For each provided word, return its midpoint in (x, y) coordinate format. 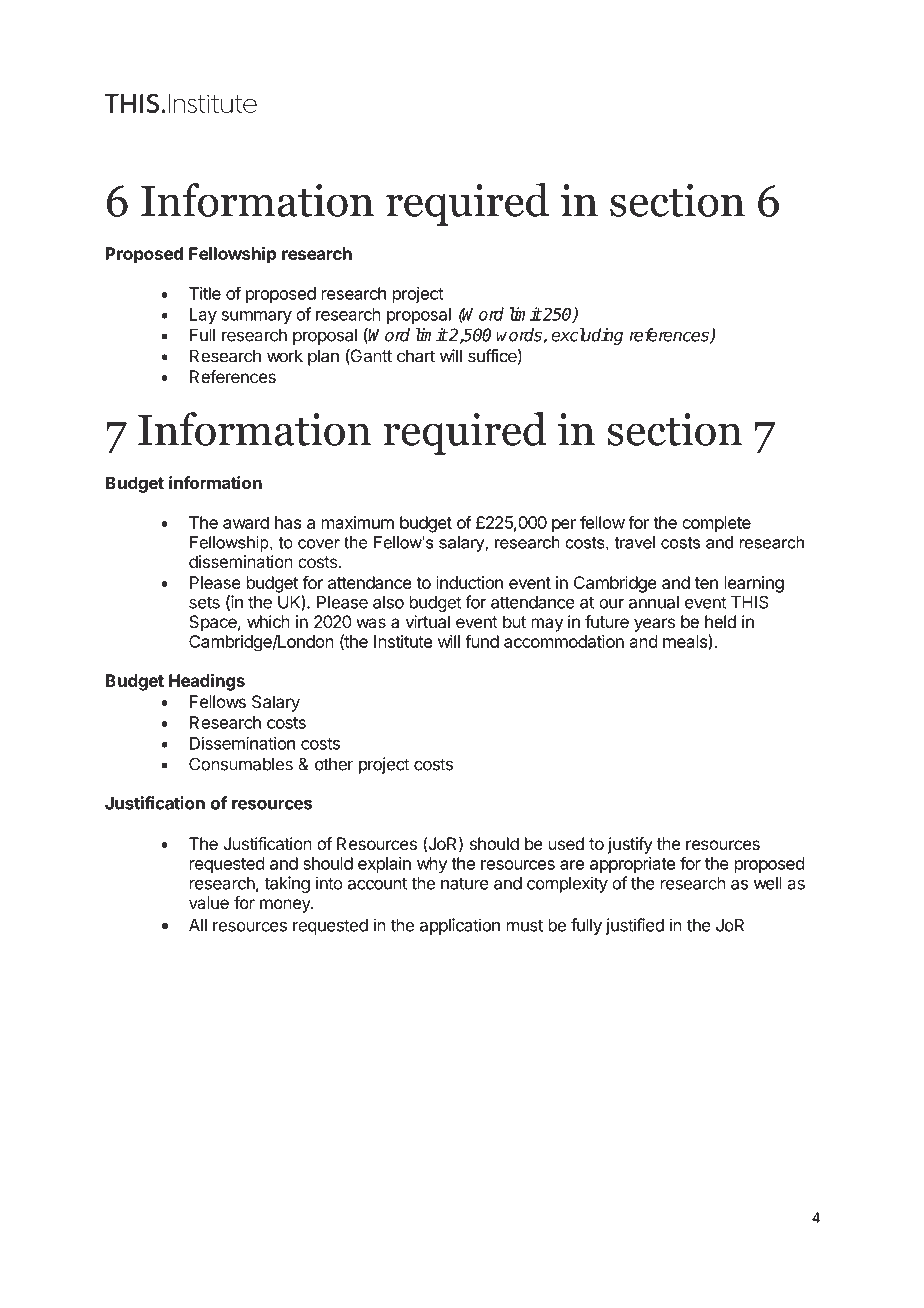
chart (416, 356)
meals (686, 642)
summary (257, 317)
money (286, 906)
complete (716, 524)
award (246, 522)
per (564, 526)
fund (482, 641)
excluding (587, 336)
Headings (207, 682)
